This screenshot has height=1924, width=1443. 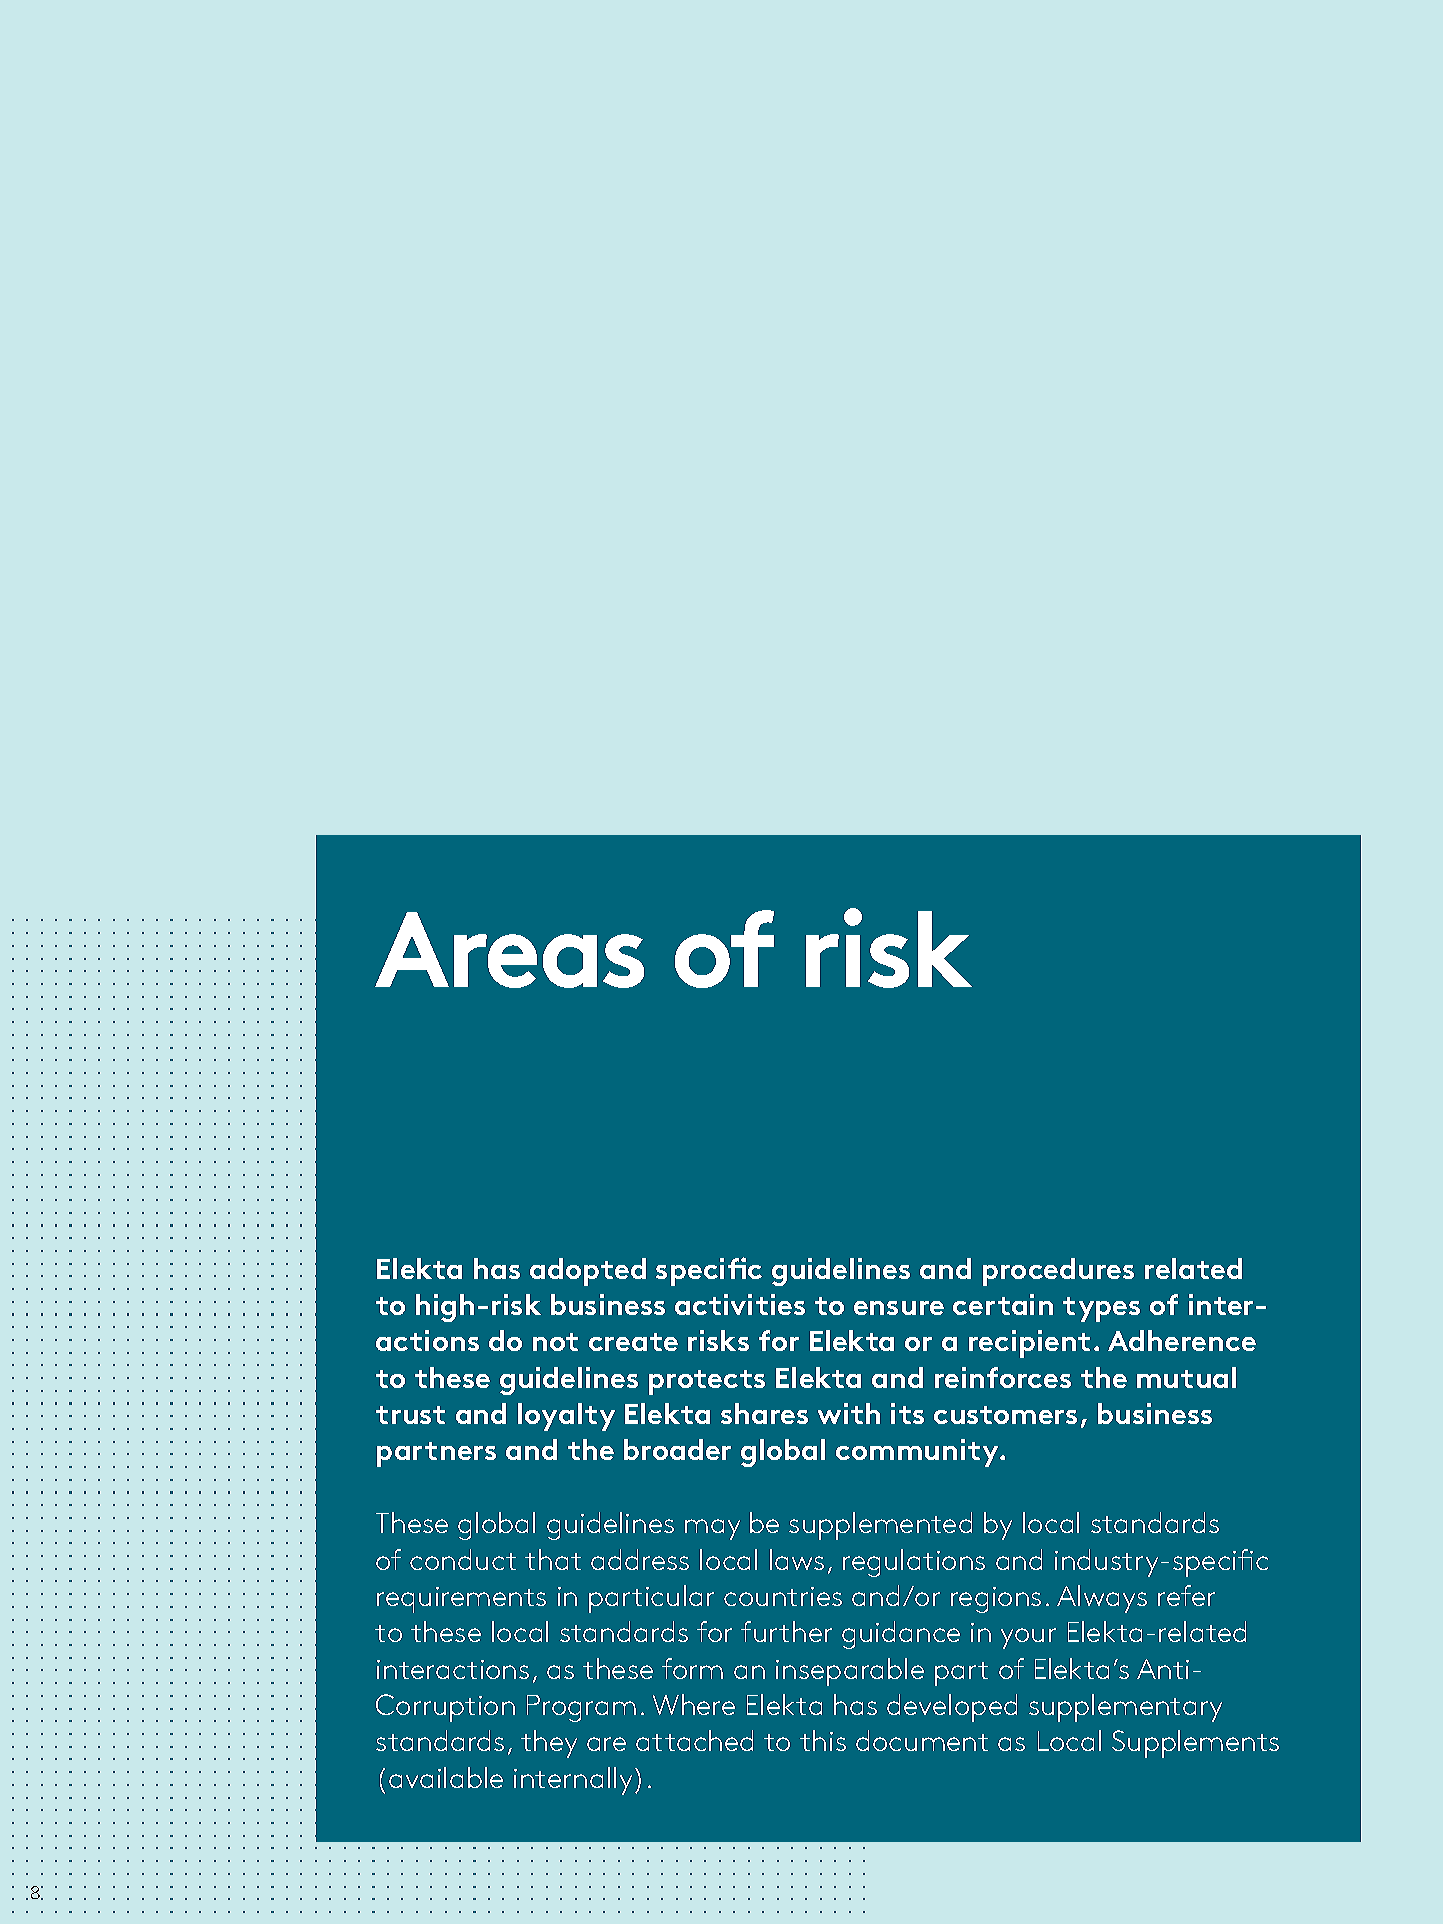 I want to click on Areas, so click(x=509, y=950).
